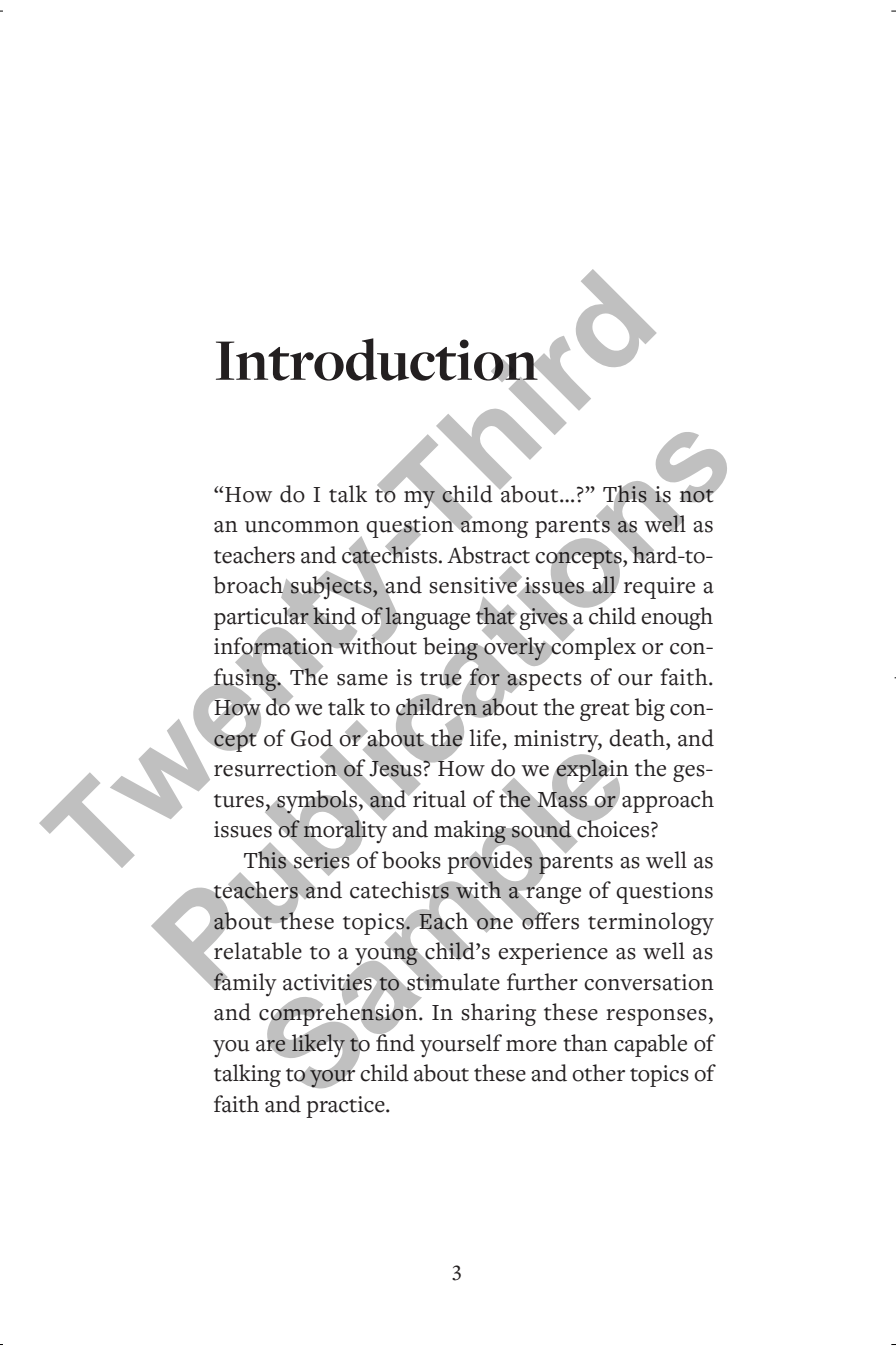 This image has width=896, height=1349. I want to click on morality, so click(345, 831).
